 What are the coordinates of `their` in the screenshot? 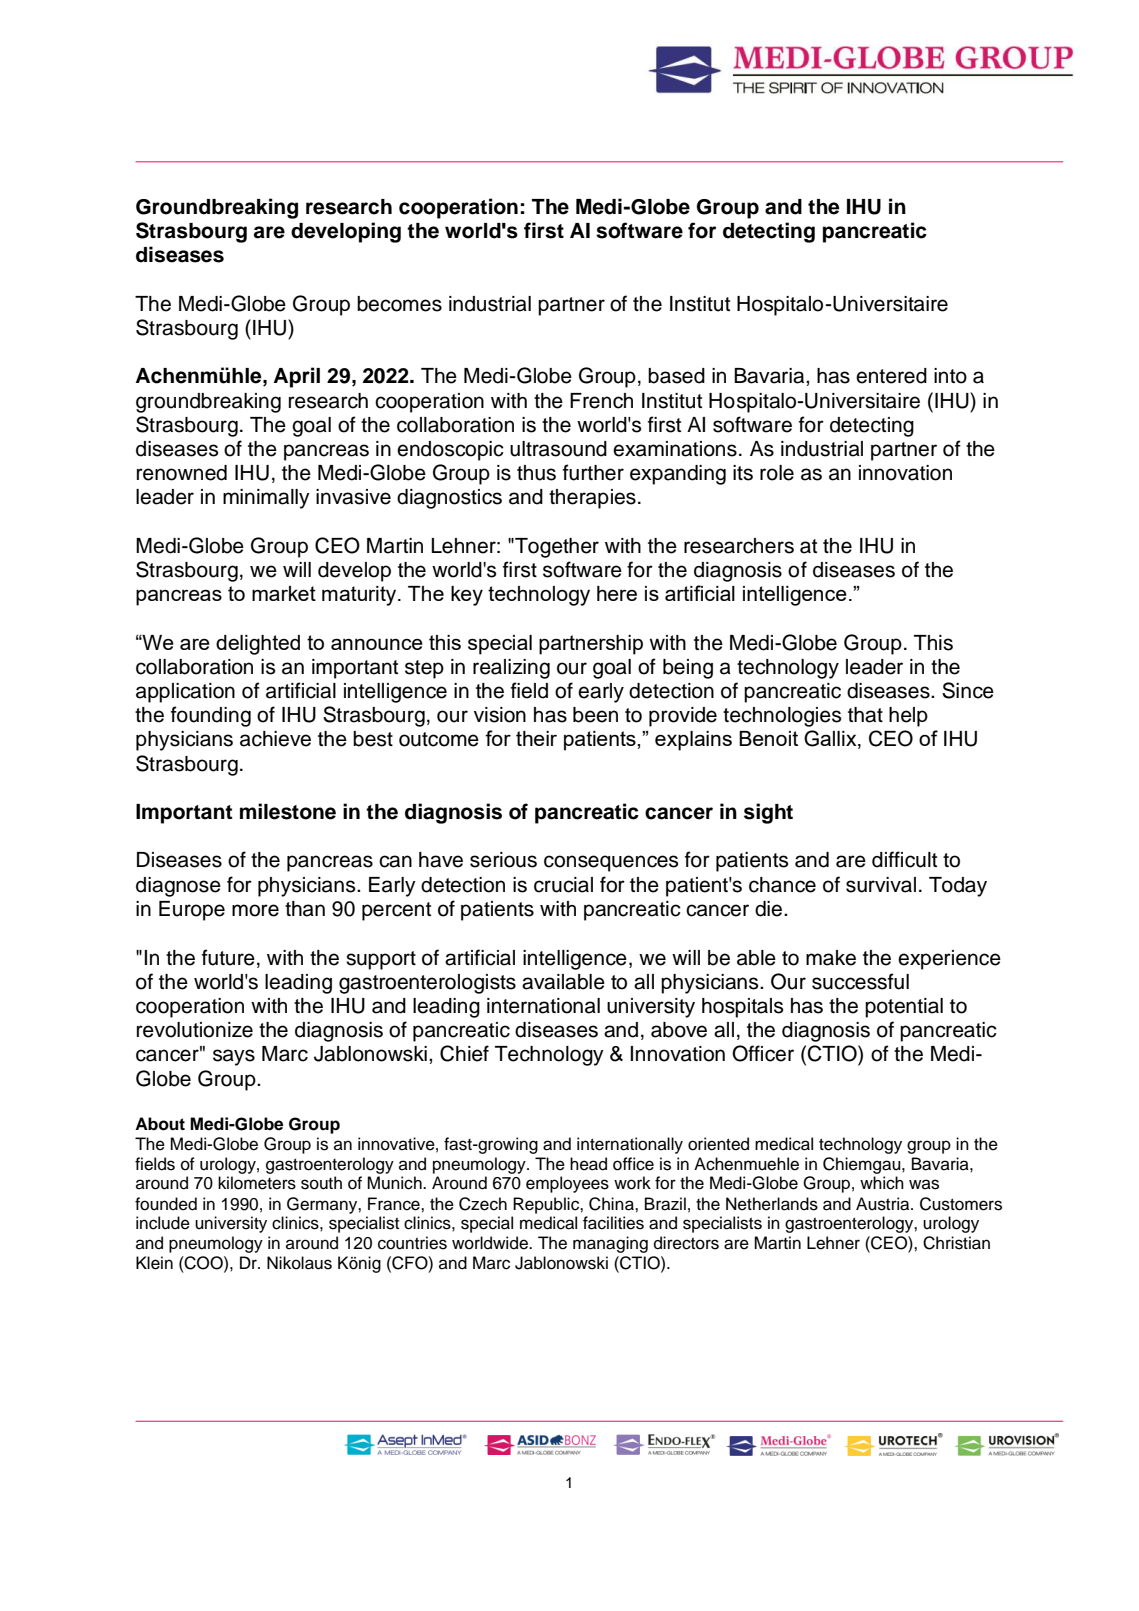 It's located at (536, 738).
